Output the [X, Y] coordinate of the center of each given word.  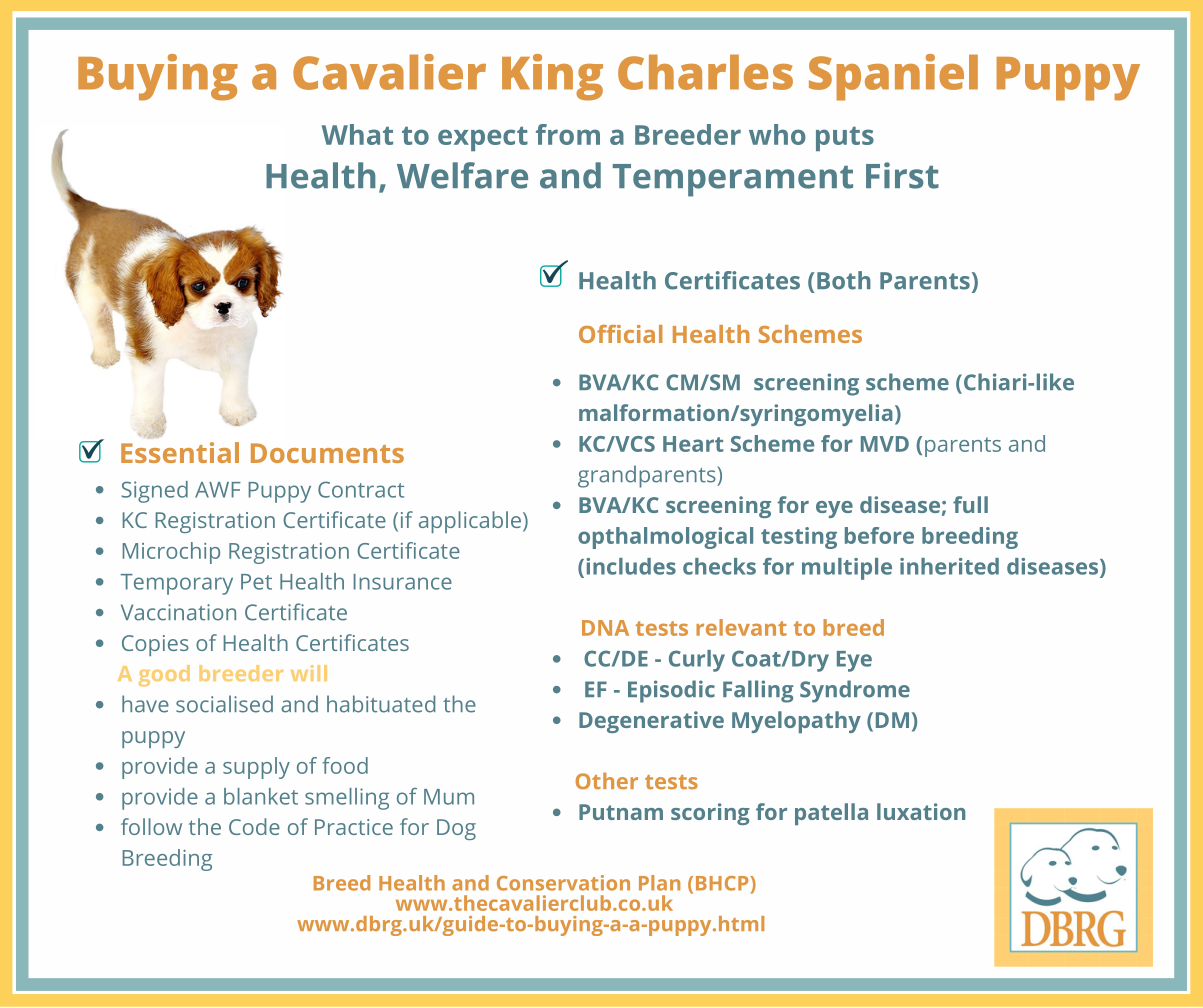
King [552, 77]
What [357, 134]
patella [831, 814]
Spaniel [893, 77]
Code [254, 826]
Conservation [563, 883]
